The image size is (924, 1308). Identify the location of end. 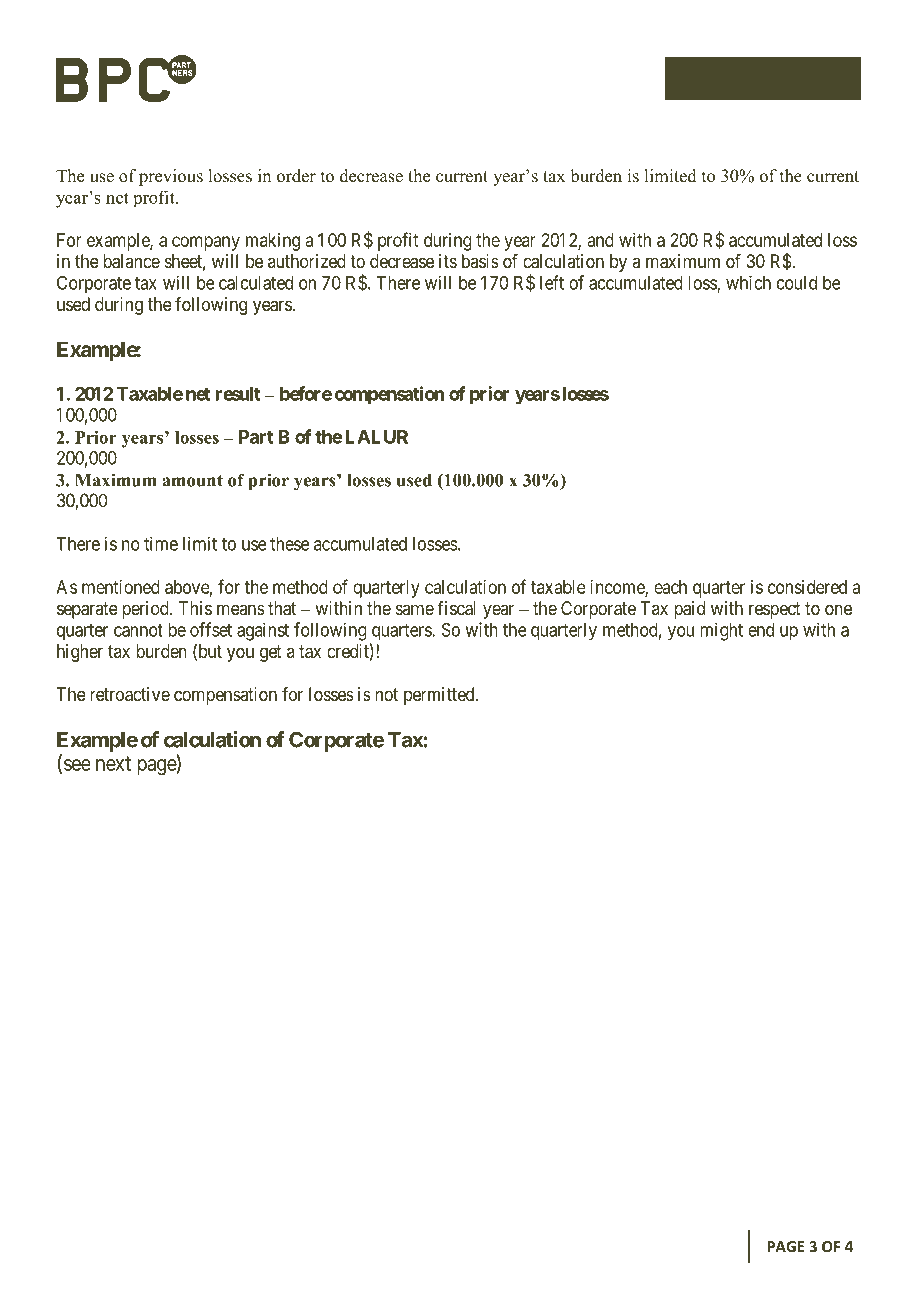
(761, 630).
